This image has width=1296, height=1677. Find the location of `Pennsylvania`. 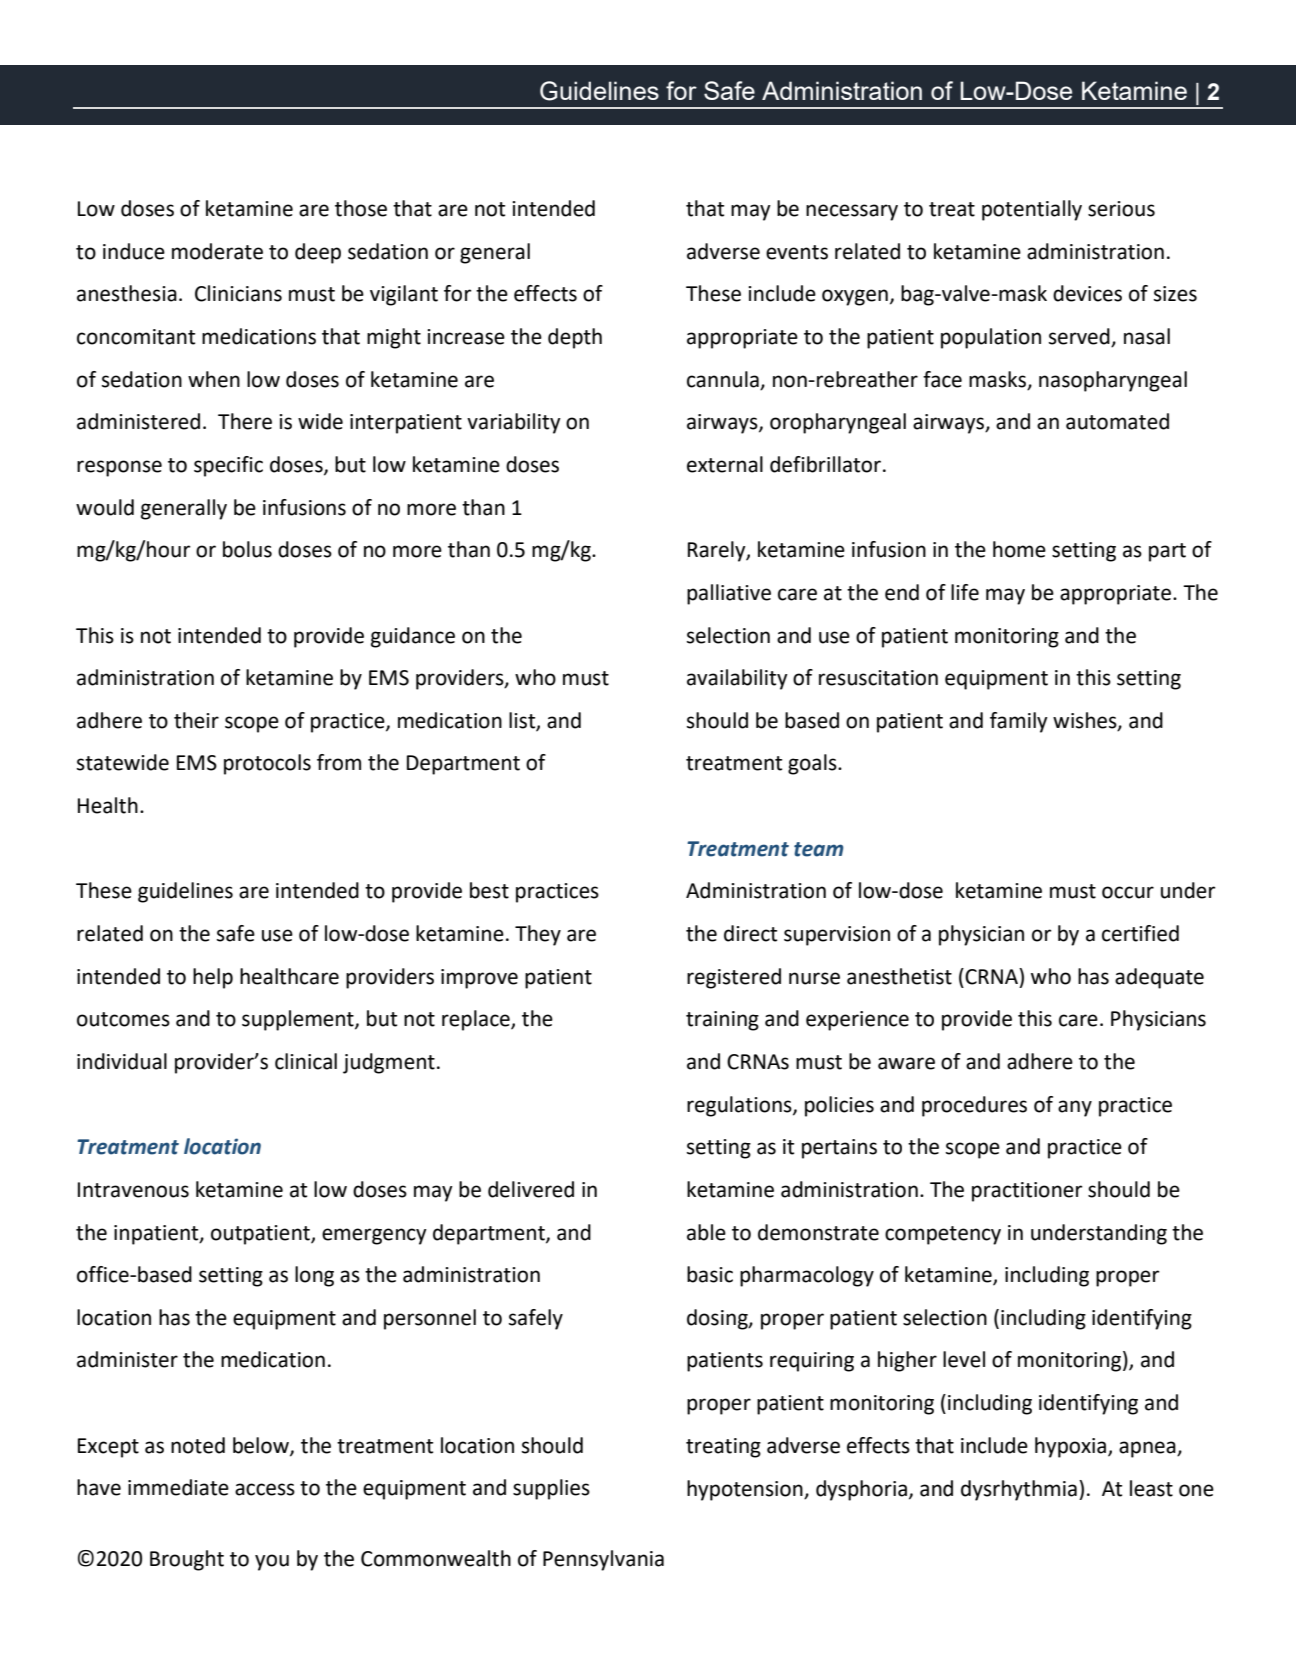

Pennsylvania is located at coordinates (603, 1560).
